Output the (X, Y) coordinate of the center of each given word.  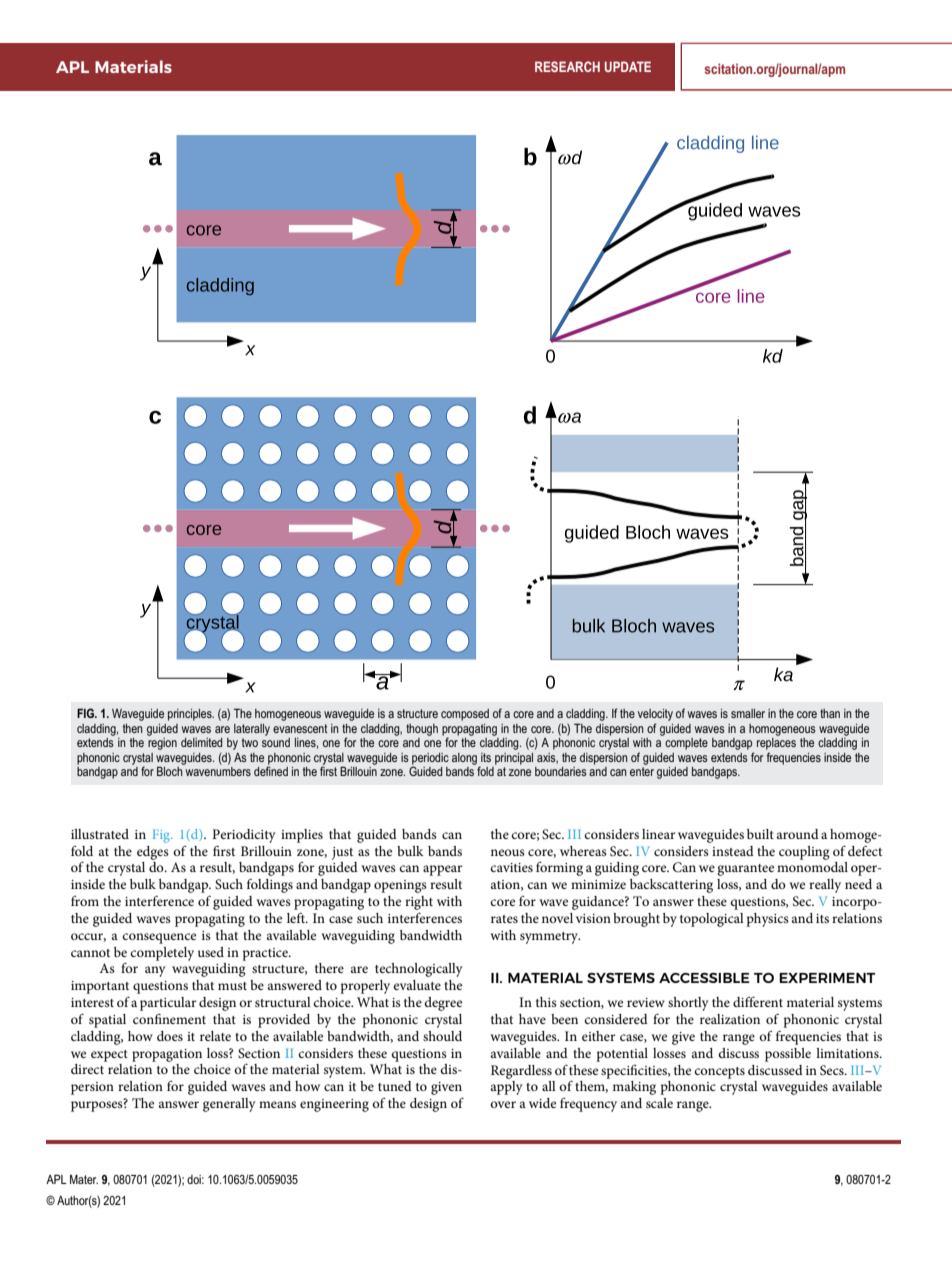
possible (788, 1055)
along (464, 759)
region (162, 744)
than (830, 713)
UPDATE (628, 66)
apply (507, 1088)
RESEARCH (567, 66)
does (170, 1036)
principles (191, 715)
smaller (748, 713)
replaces (776, 744)
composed (465, 715)
